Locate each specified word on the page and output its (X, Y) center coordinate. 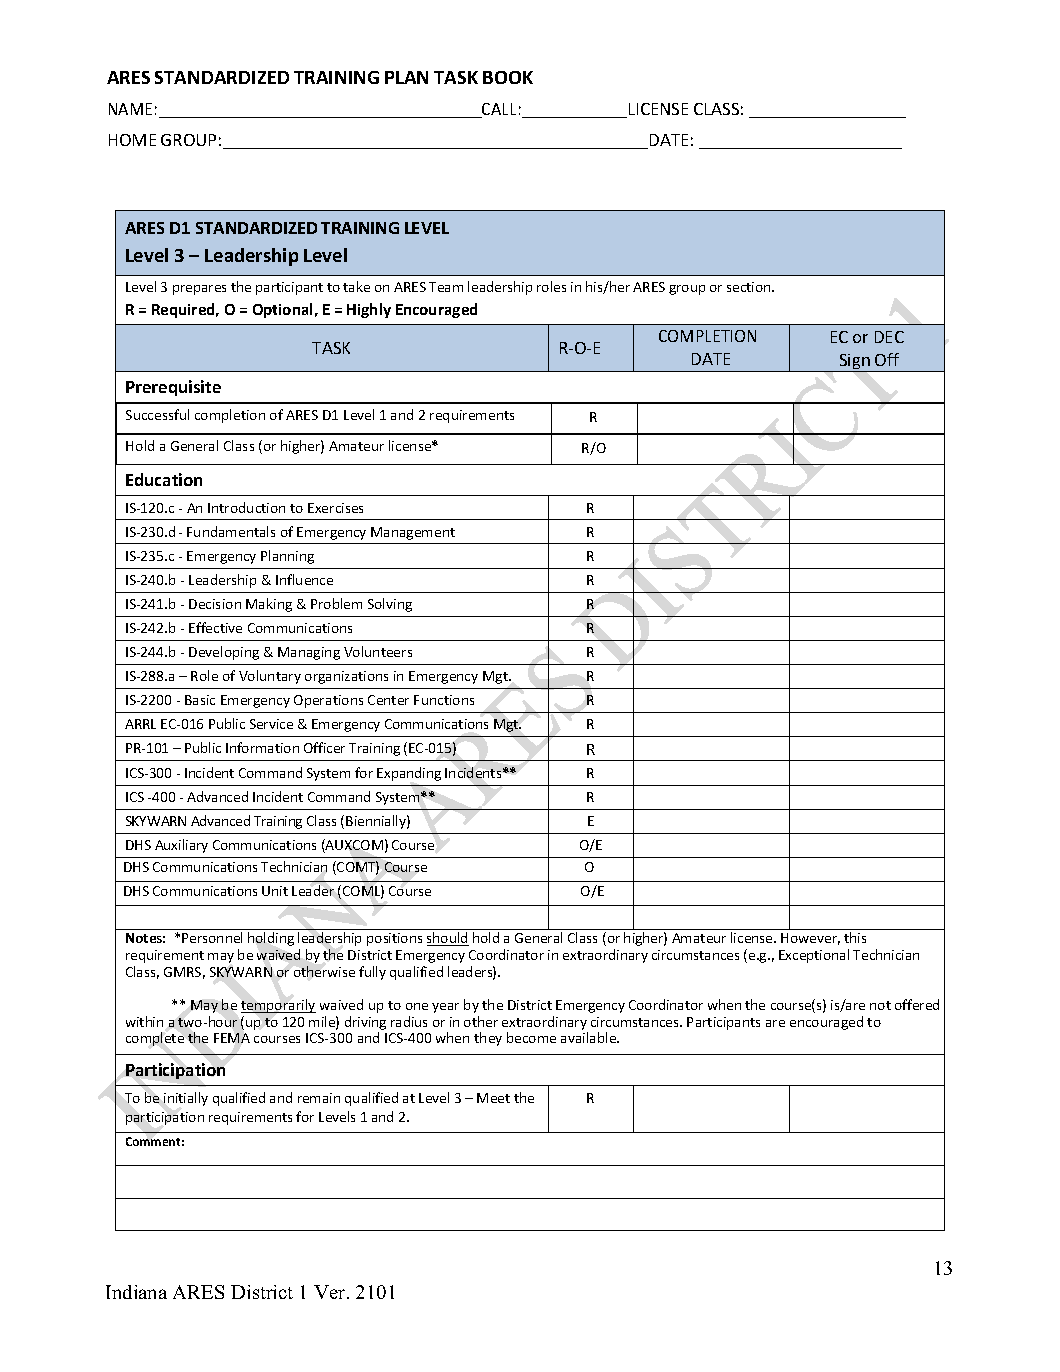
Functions (444, 700)
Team (446, 287)
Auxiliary (181, 846)
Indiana (136, 1292)
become (531, 1037)
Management (413, 533)
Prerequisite (173, 388)
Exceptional (814, 956)
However (810, 939)
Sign (854, 363)
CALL (498, 110)
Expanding (409, 774)
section (750, 287)
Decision (215, 604)
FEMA (232, 1038)
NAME (130, 109)
